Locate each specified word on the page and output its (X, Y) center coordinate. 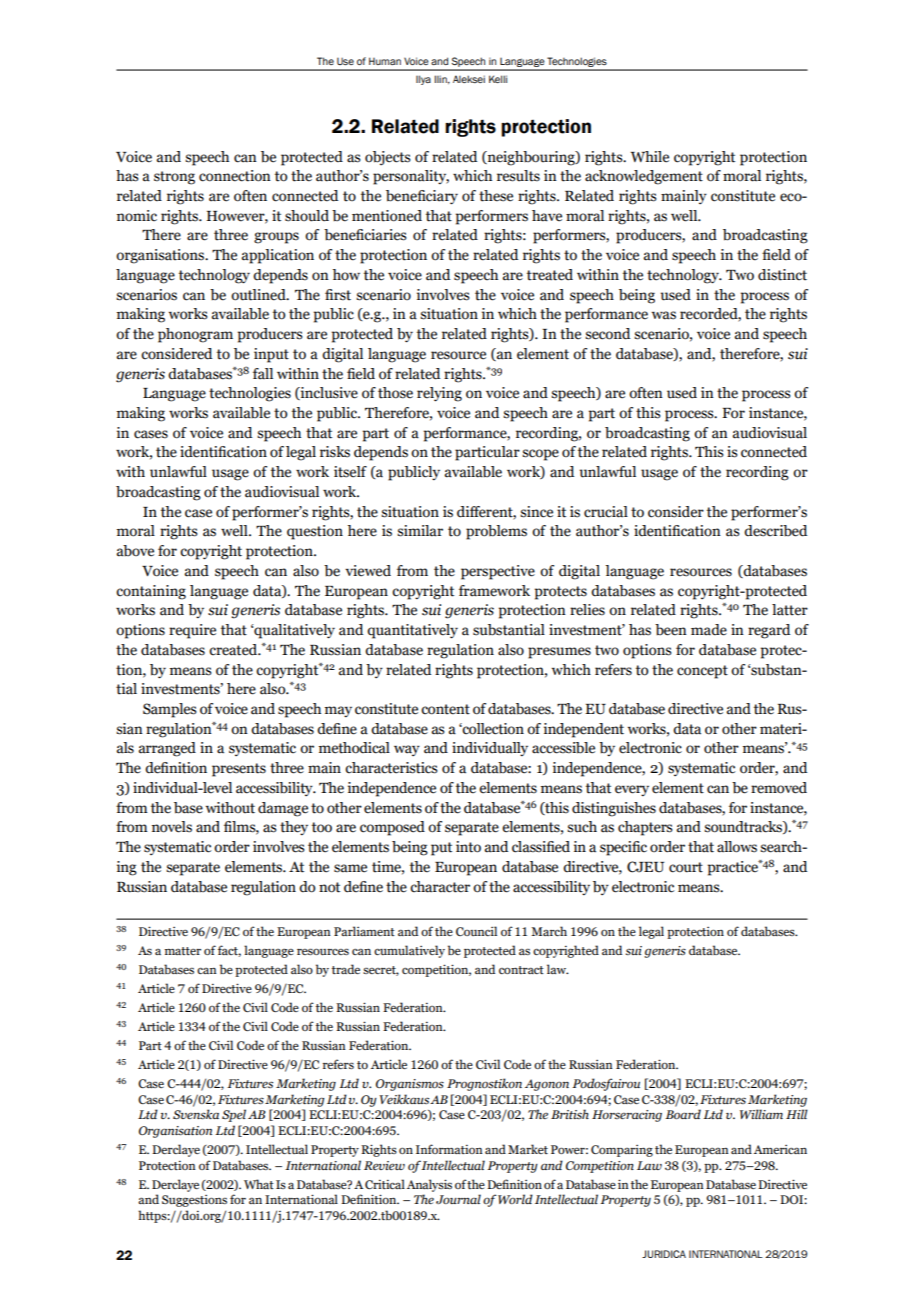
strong (174, 178)
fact (229, 951)
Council (476, 931)
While (650, 157)
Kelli (498, 79)
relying (439, 394)
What (259, 1184)
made (709, 630)
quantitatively (412, 631)
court (686, 867)
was (664, 315)
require (192, 631)
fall (263, 374)
